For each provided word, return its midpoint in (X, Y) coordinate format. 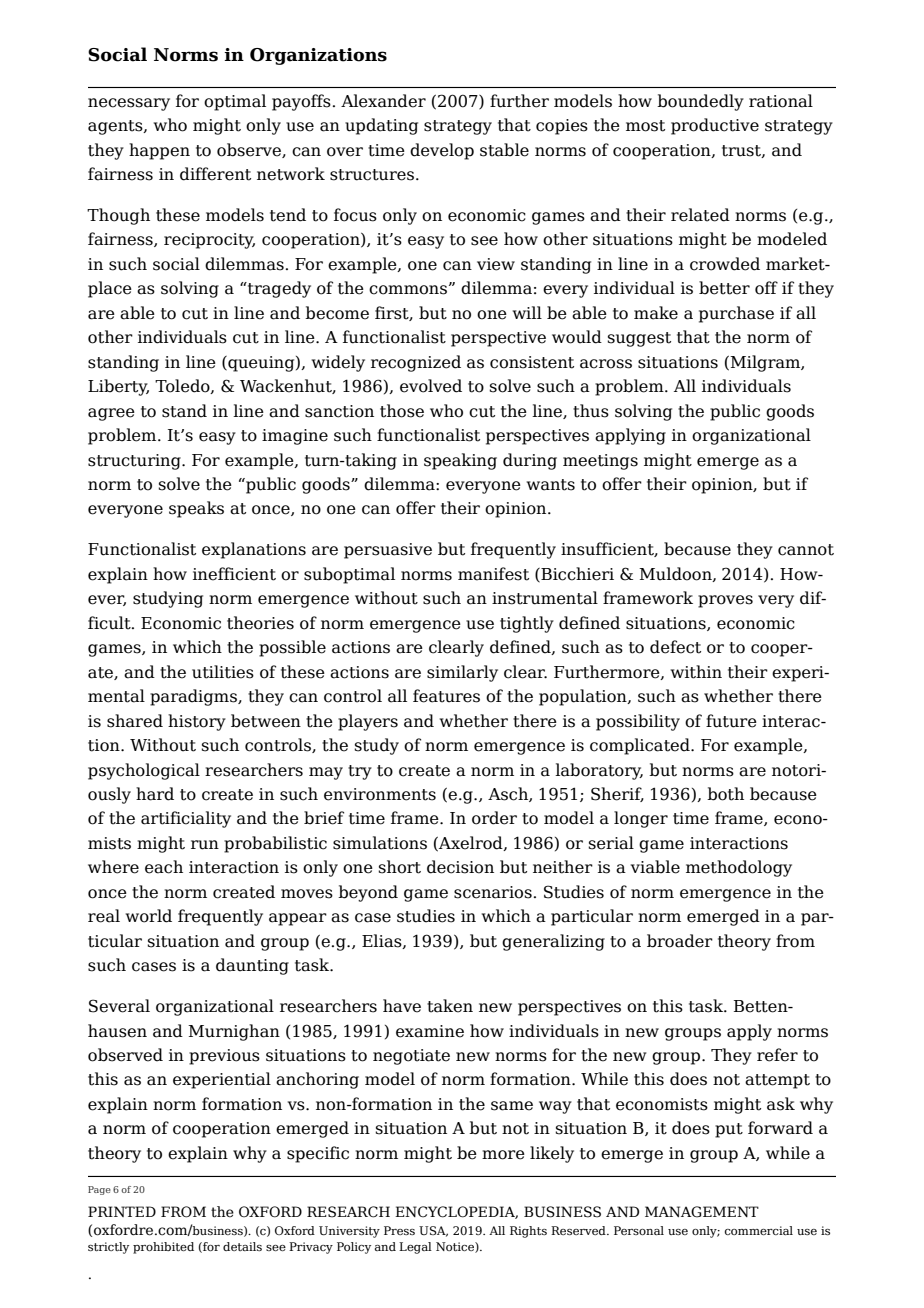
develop (442, 151)
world (149, 916)
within (696, 672)
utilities (223, 672)
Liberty (118, 387)
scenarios (493, 892)
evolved (431, 386)
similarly (462, 673)
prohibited (163, 1248)
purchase (736, 314)
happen (159, 151)
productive (715, 126)
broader (680, 941)
